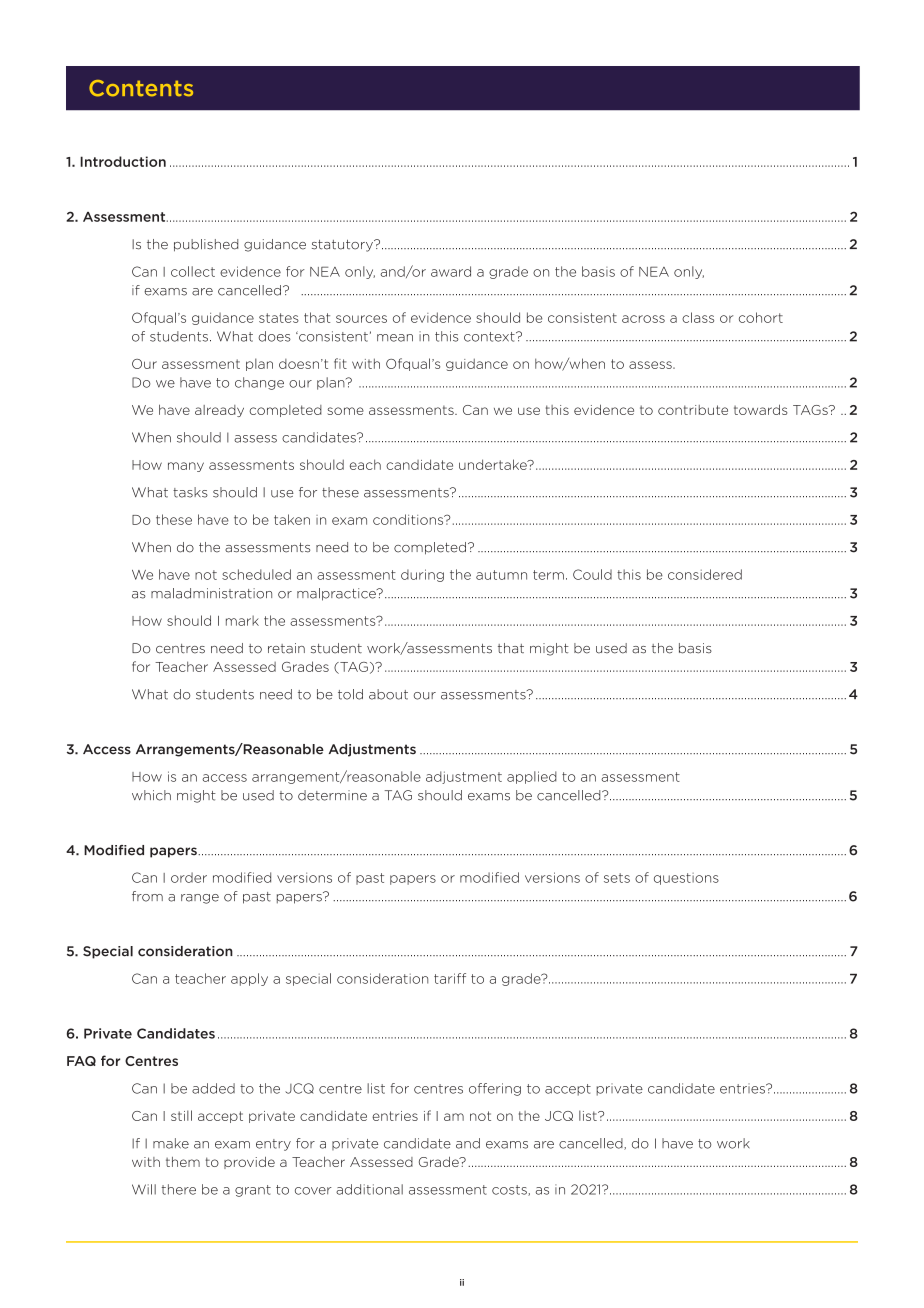 This document has width=924, height=1308. Describe the element at coordinates (171, 1143) in the document. I see `make` at that location.
